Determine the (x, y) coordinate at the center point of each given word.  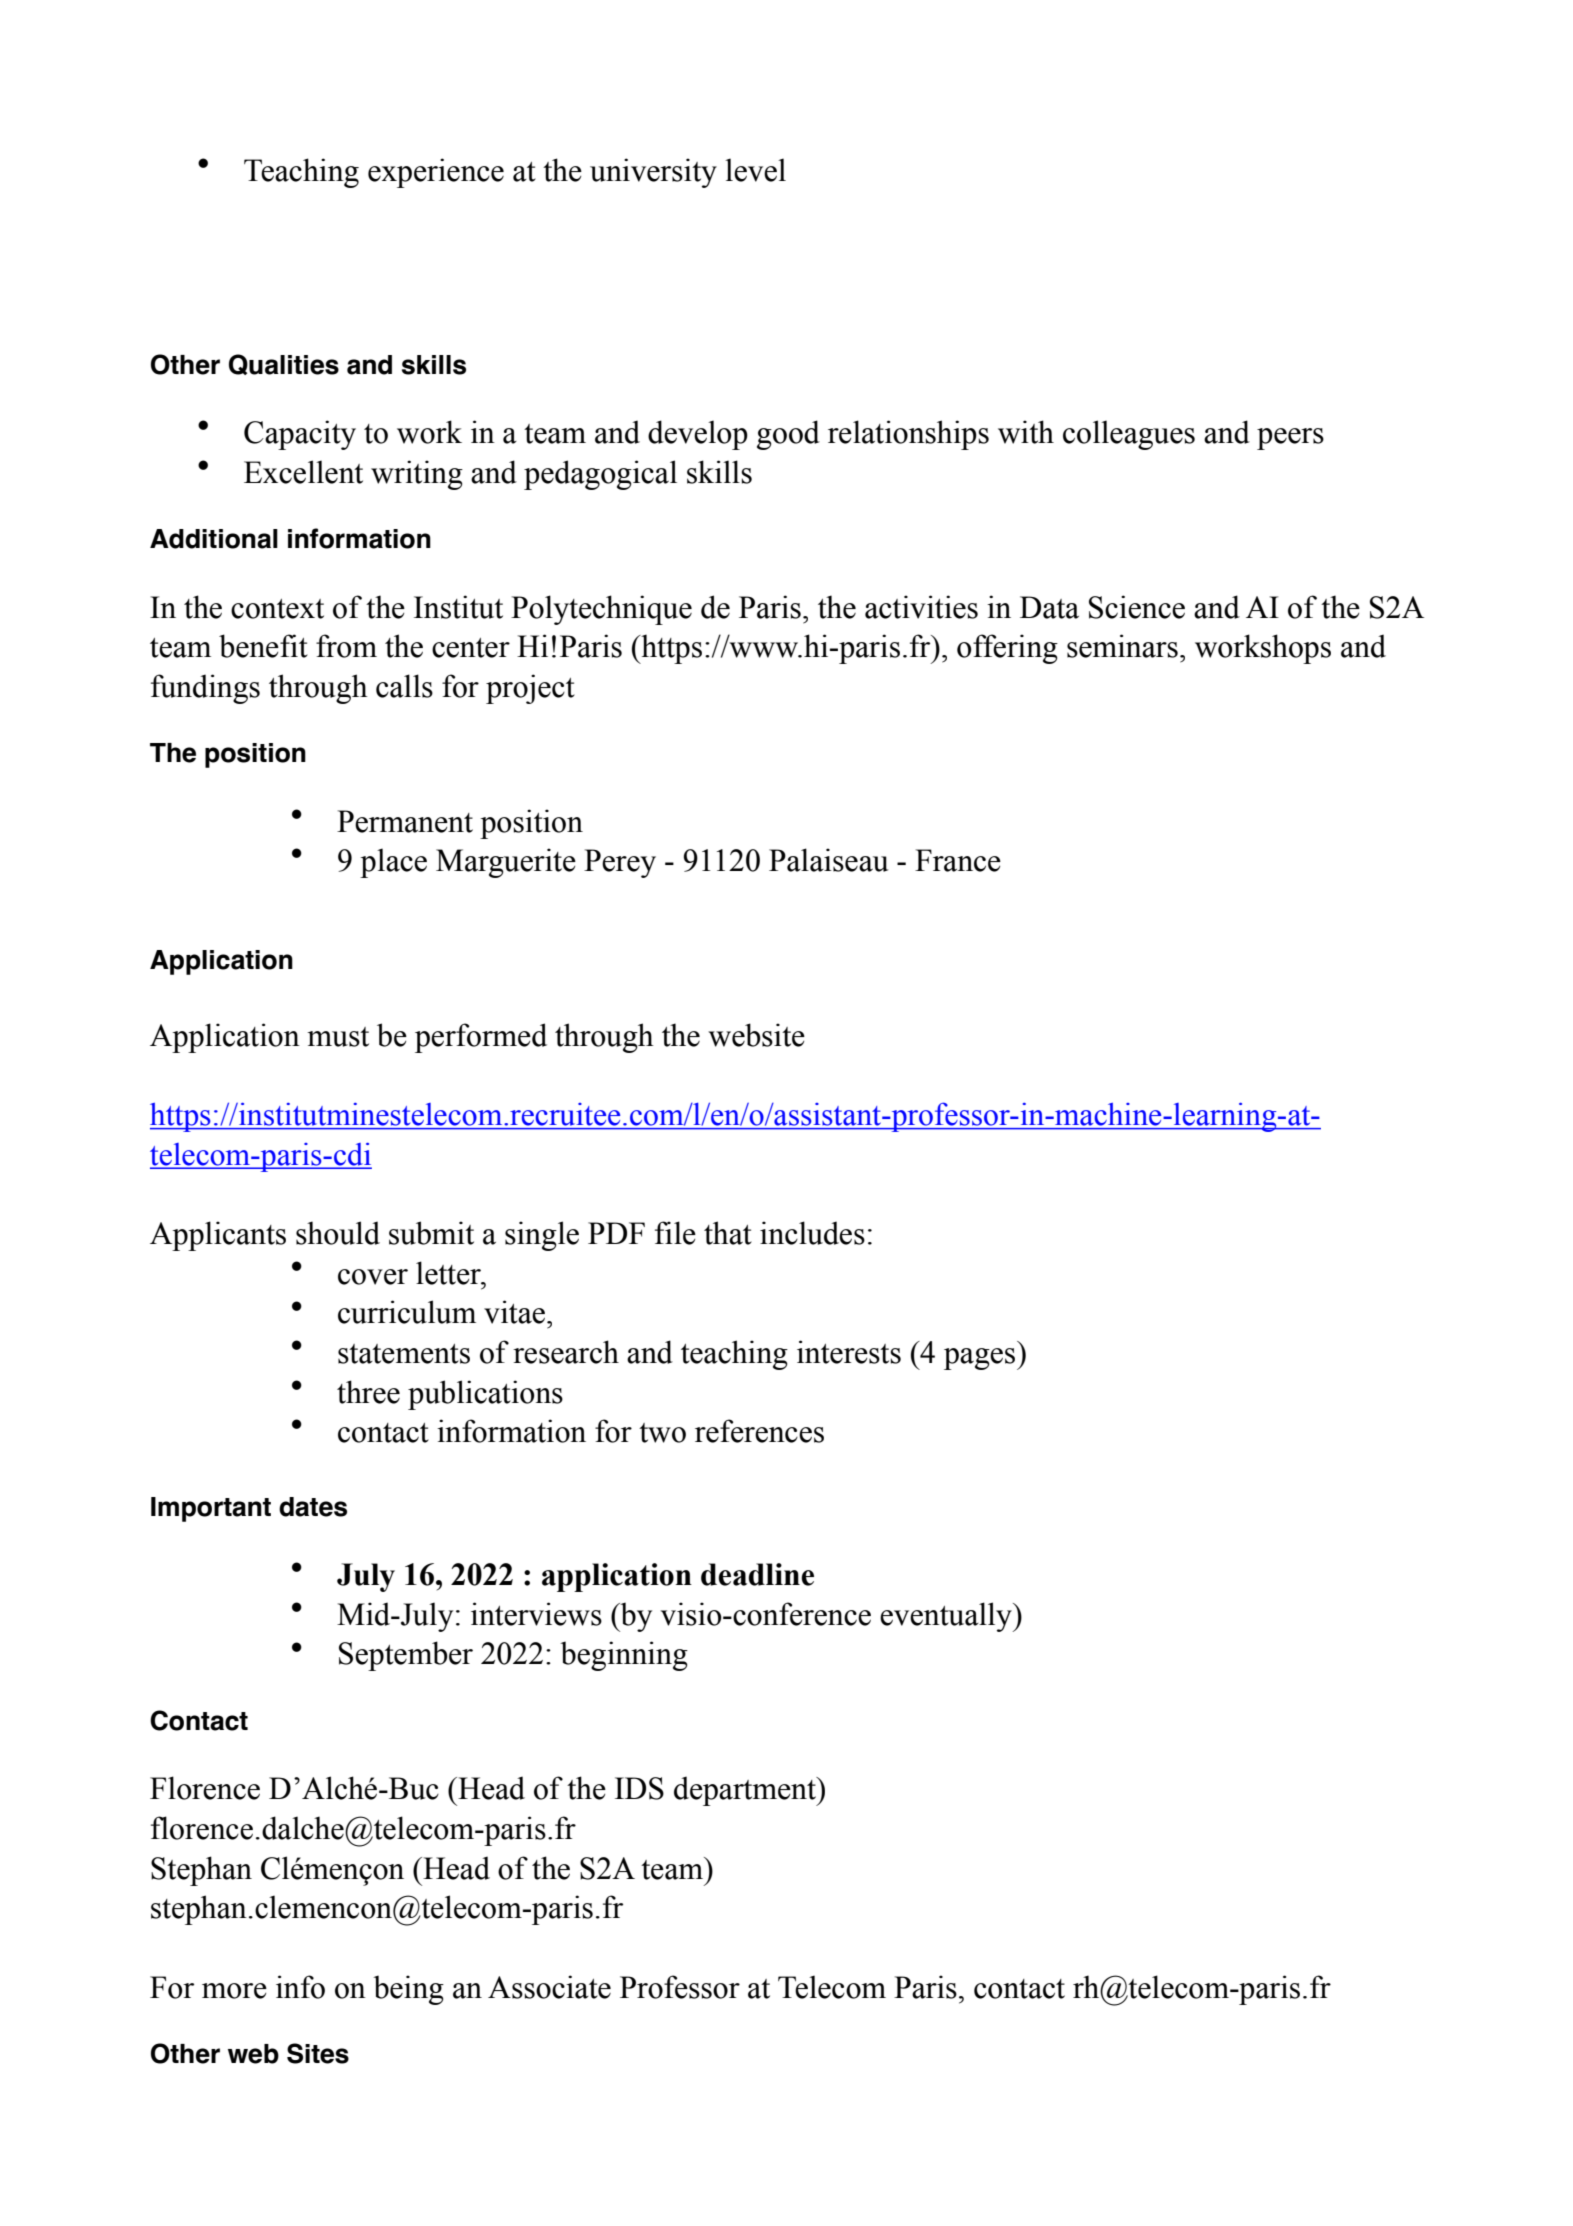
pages (981, 1359)
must (338, 1037)
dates (313, 1507)
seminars (1122, 646)
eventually (947, 1617)
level (755, 170)
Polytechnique (601, 610)
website (756, 1035)
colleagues (1129, 435)
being (408, 1990)
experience (436, 173)
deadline (757, 1574)
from (346, 646)
